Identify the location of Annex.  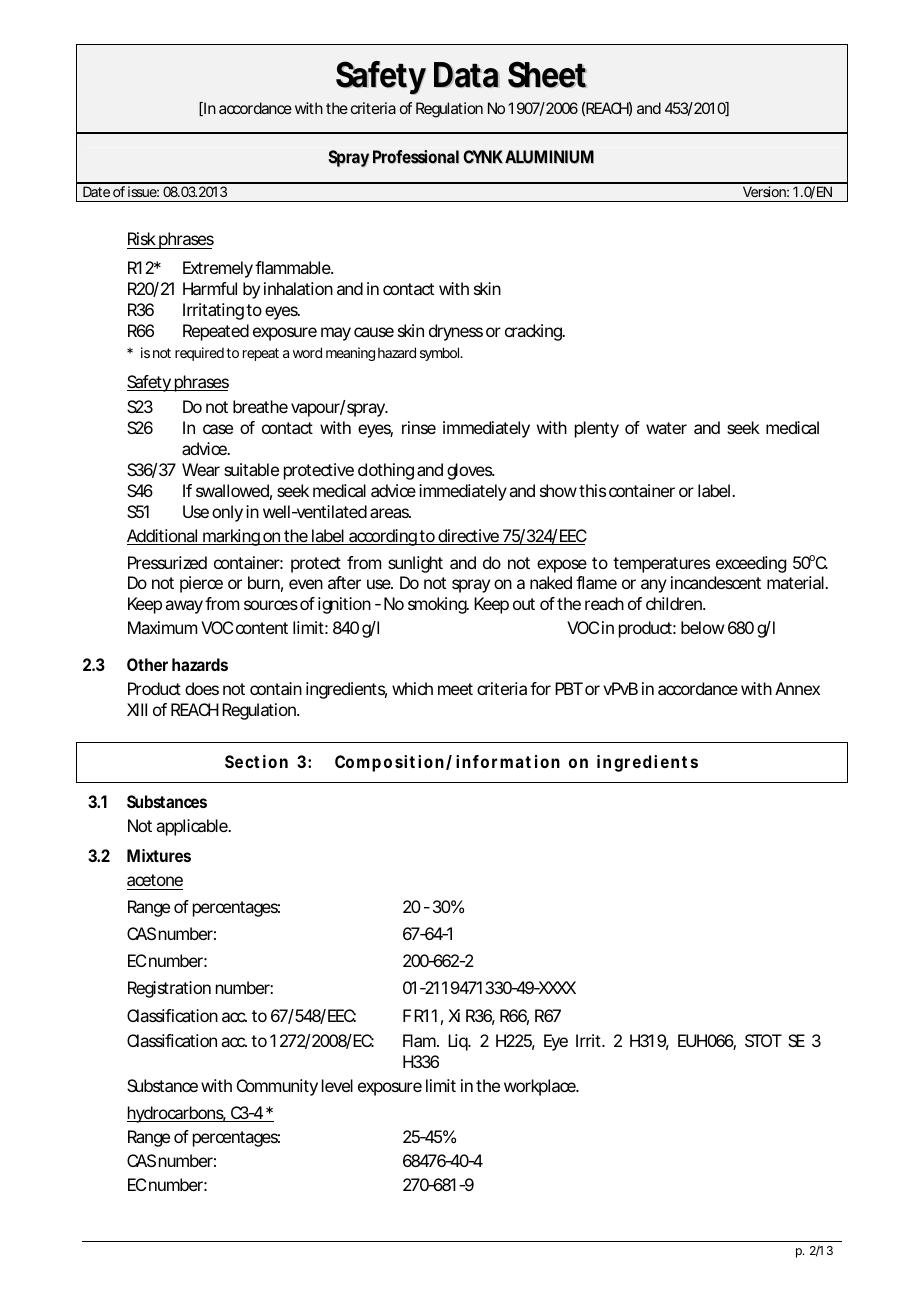
(797, 688).
